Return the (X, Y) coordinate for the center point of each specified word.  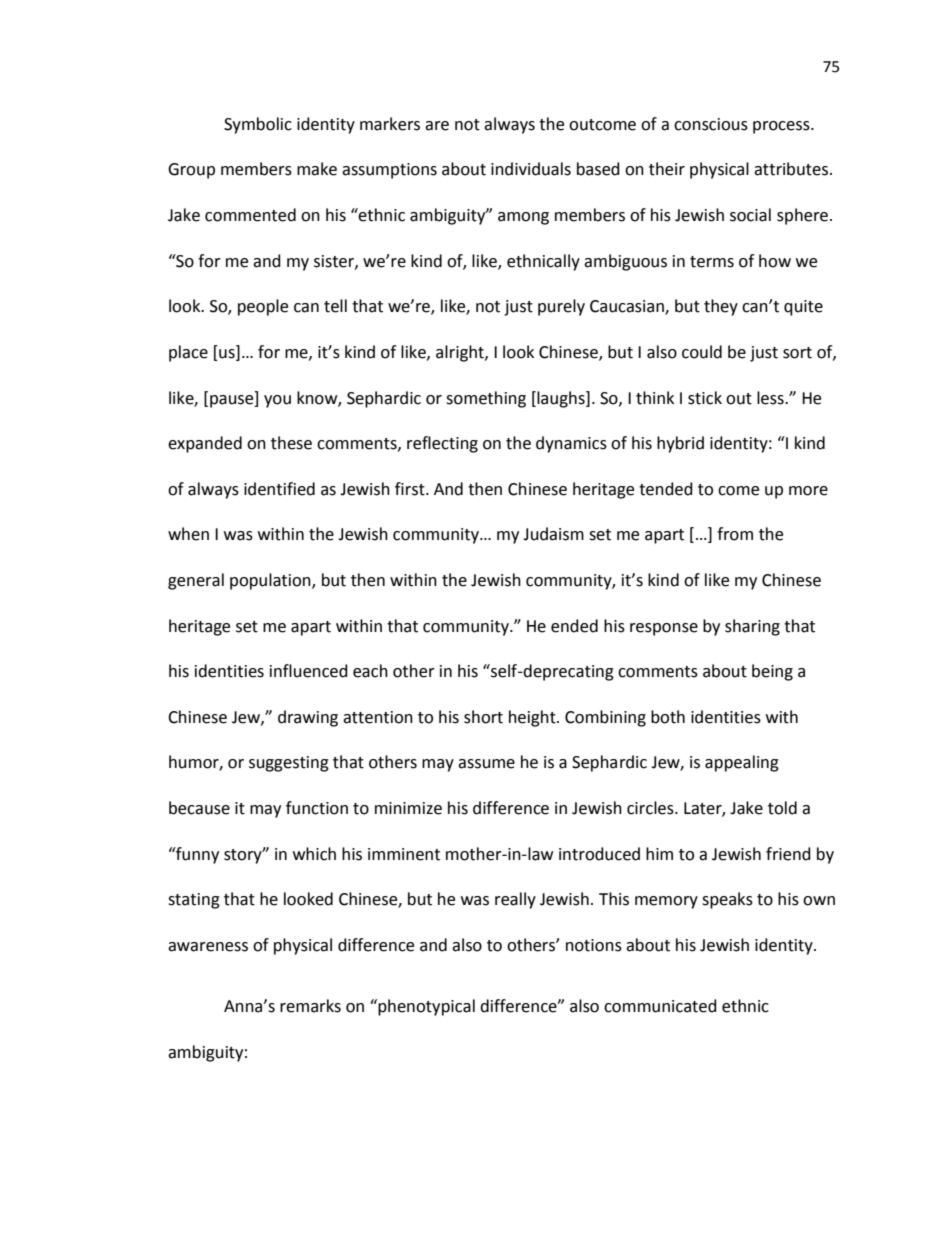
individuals (531, 169)
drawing (308, 718)
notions (594, 945)
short (483, 717)
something (486, 399)
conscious (711, 124)
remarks (310, 1006)
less (771, 398)
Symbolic (258, 125)
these (291, 443)
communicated (660, 1006)
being (772, 672)
